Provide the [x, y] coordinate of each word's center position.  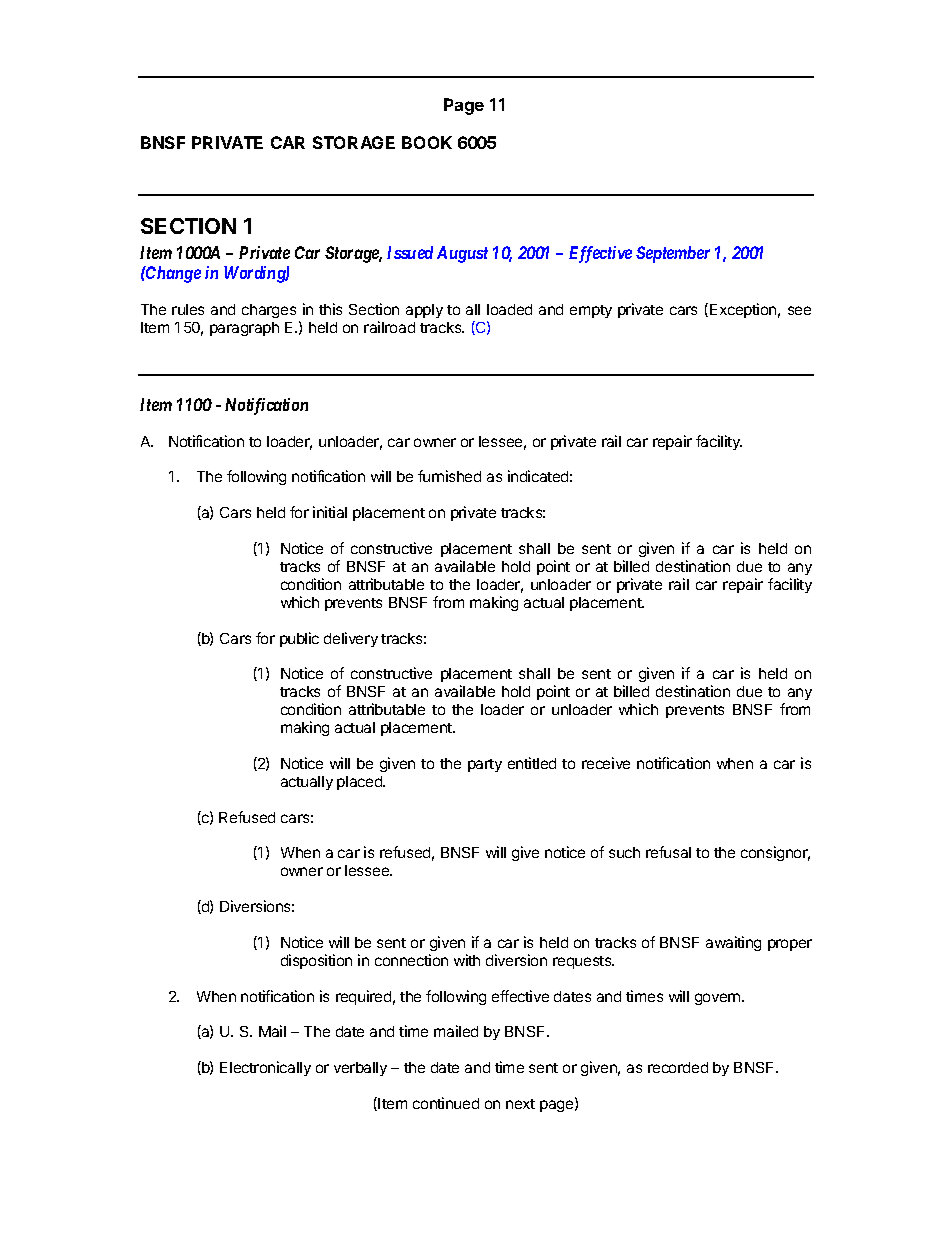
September [673, 254]
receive [606, 763]
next [520, 1104]
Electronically [265, 1068]
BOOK [427, 142]
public [299, 639]
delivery [351, 639]
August [462, 254]
